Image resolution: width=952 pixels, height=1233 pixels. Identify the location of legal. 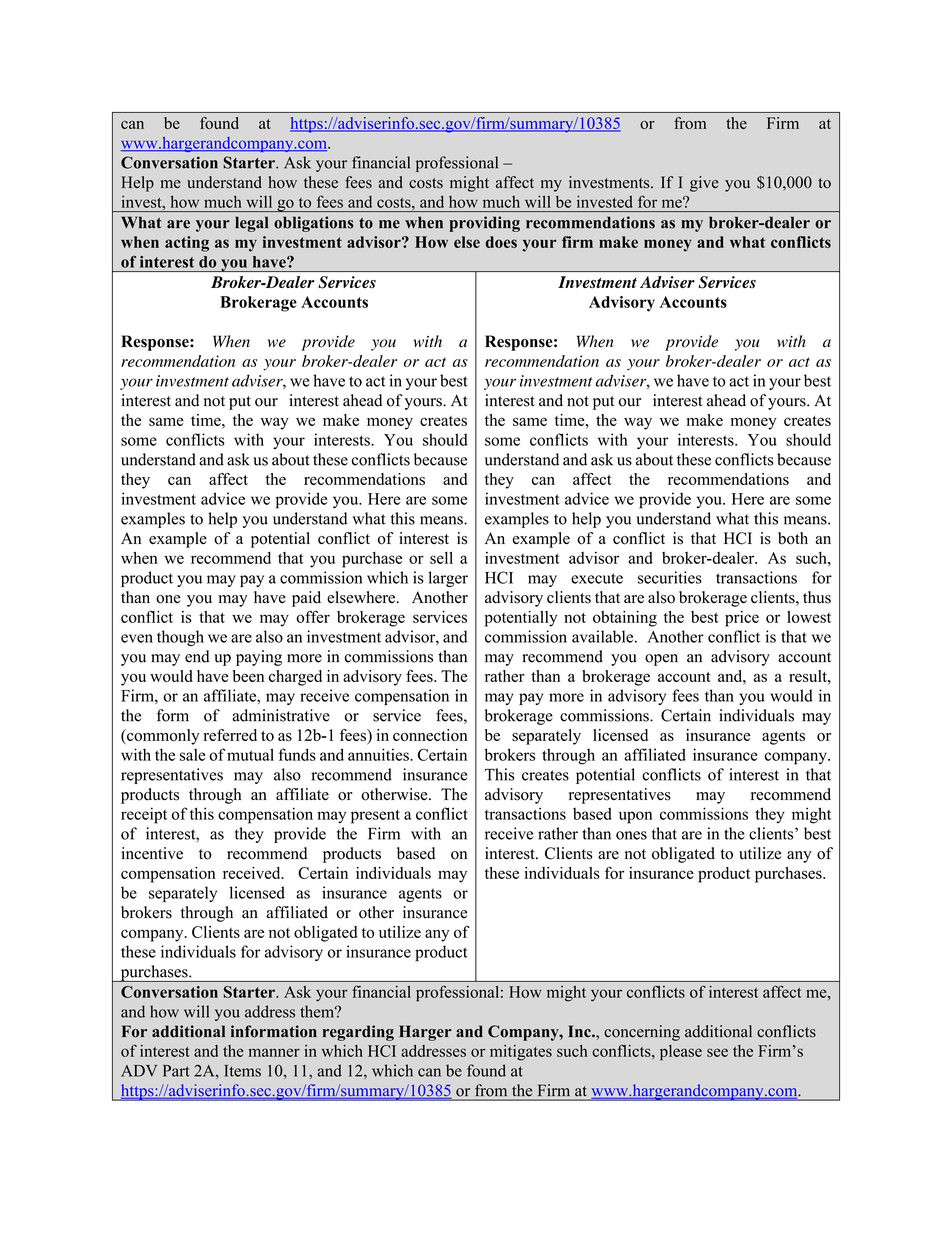
(251, 224).
